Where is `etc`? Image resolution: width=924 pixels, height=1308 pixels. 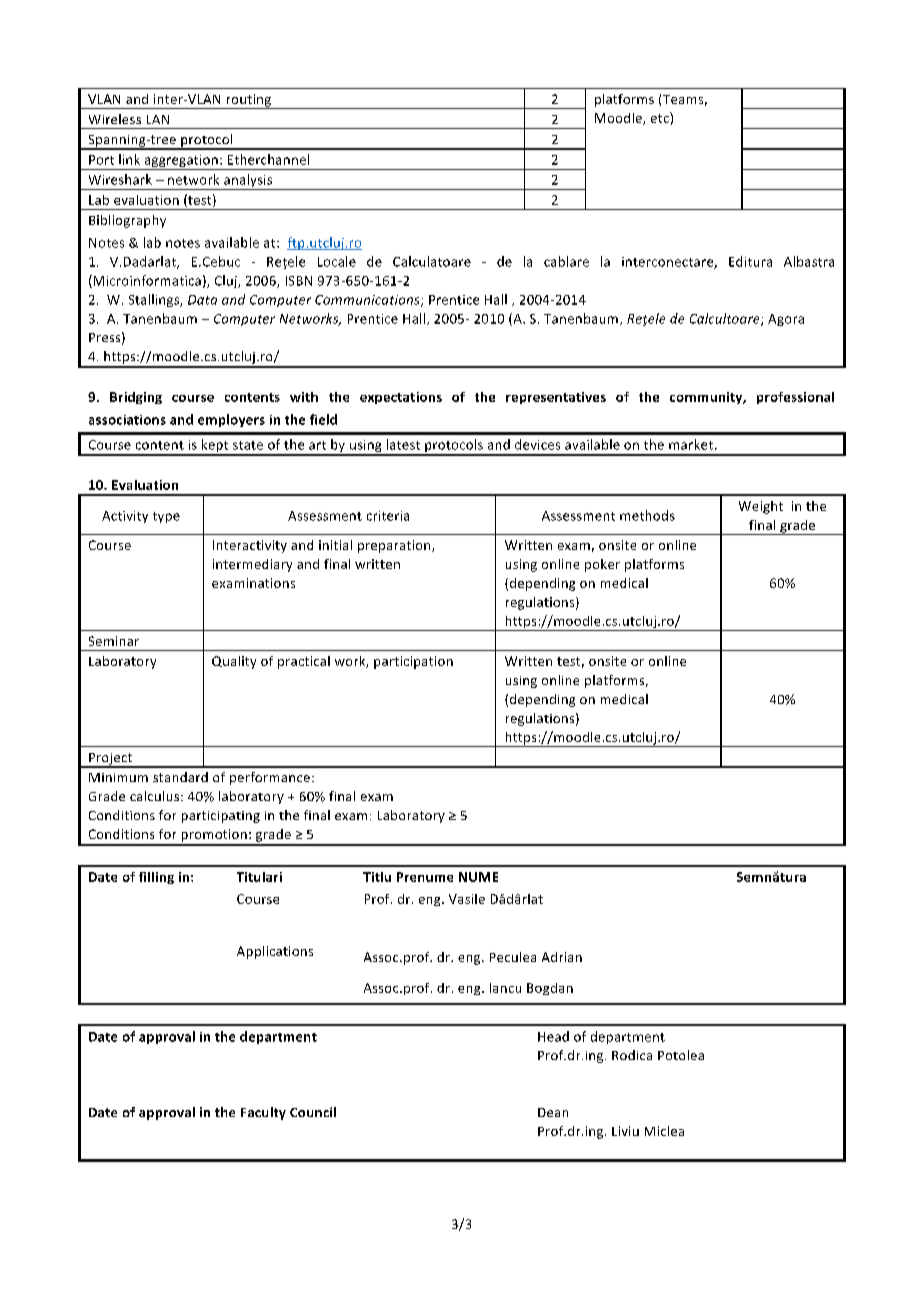 etc is located at coordinates (661, 117).
